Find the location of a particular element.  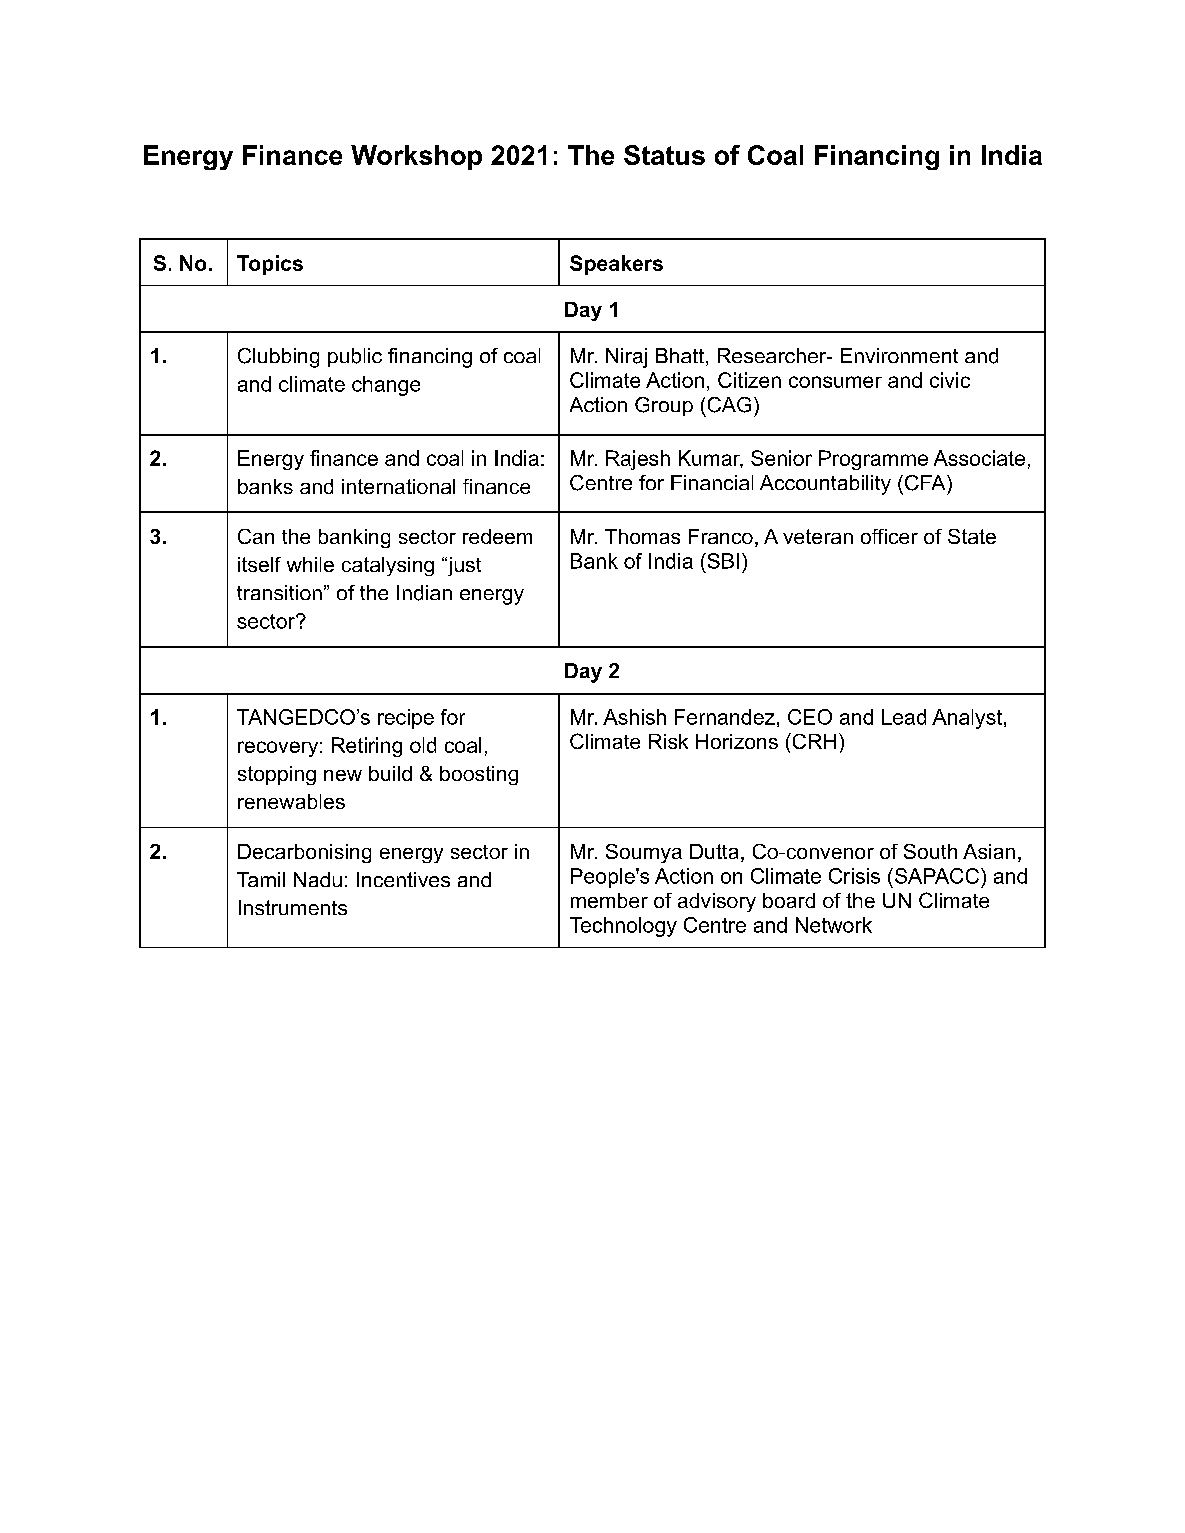

change is located at coordinates (386, 386).
